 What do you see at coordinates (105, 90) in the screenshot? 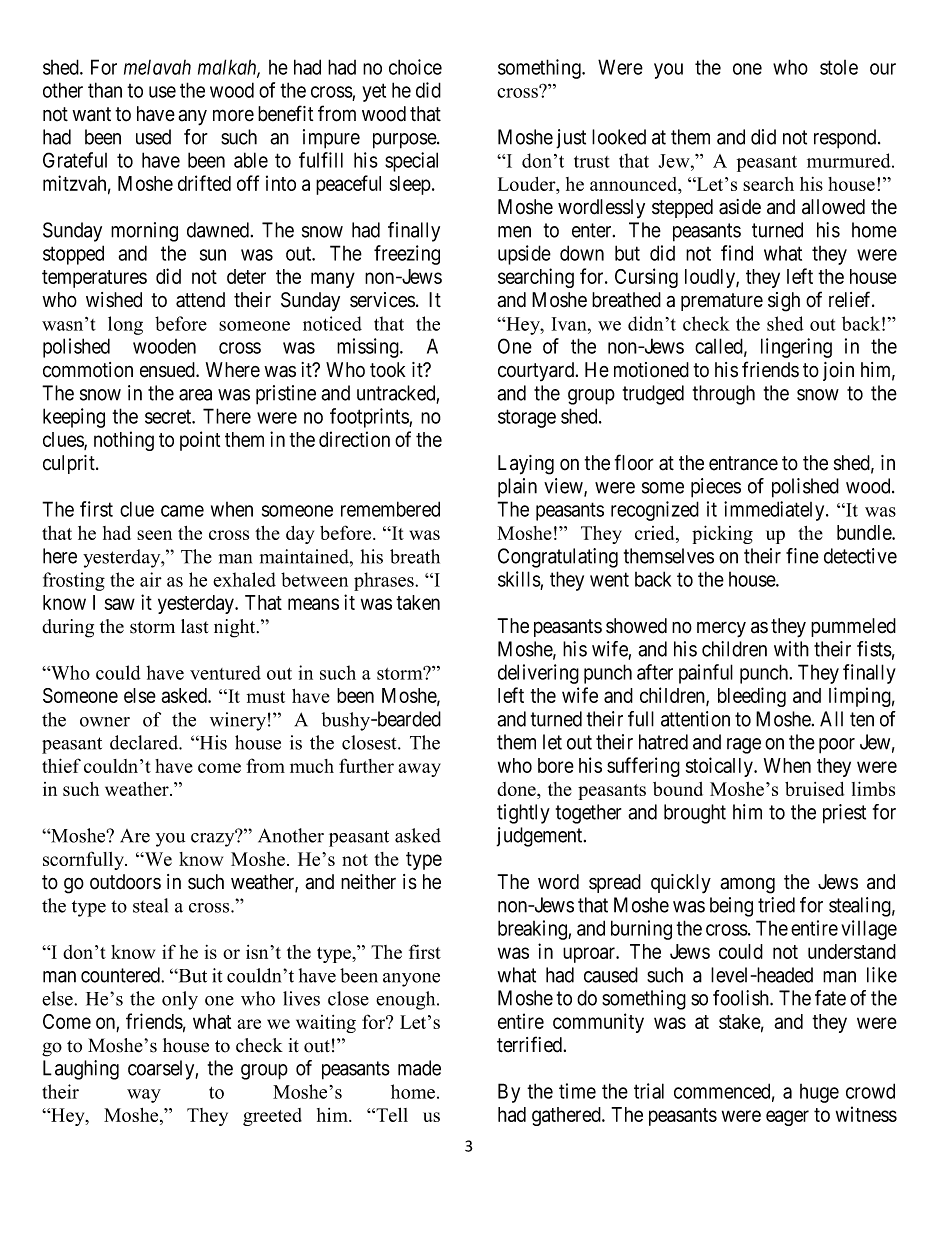
I see `than` at bounding box center [105, 90].
